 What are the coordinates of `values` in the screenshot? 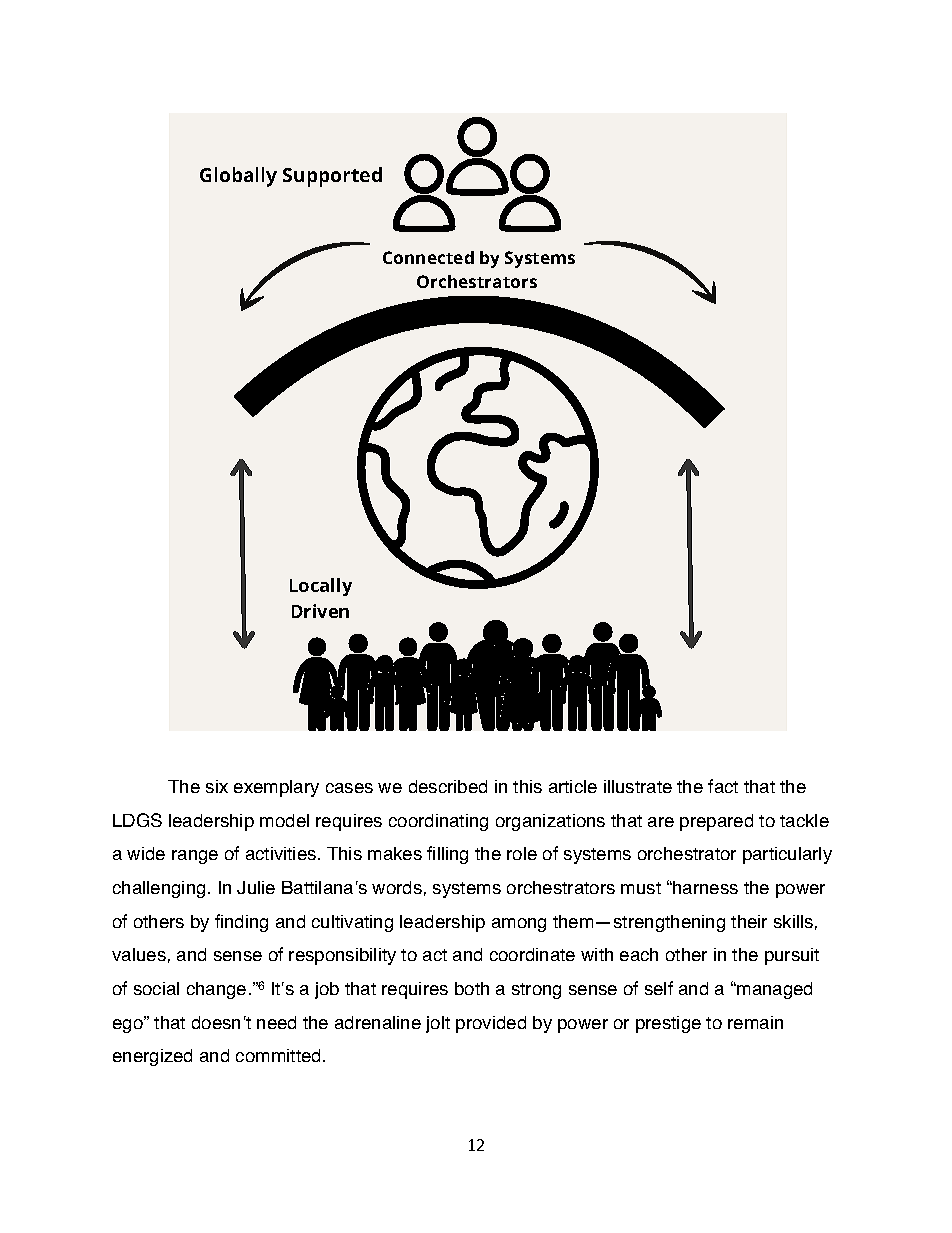 It's located at (139, 954).
